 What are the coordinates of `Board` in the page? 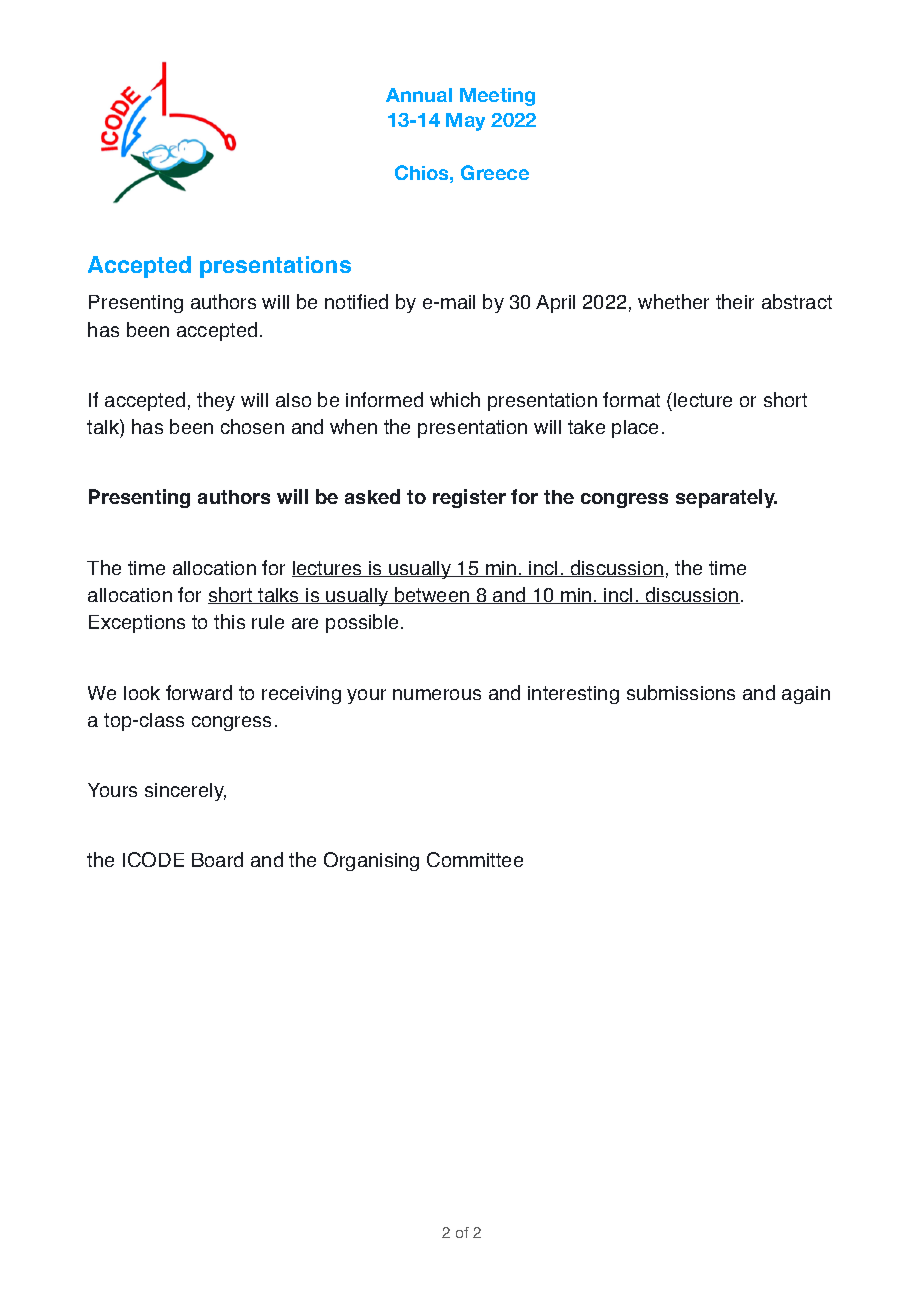 It's located at (217, 859).
